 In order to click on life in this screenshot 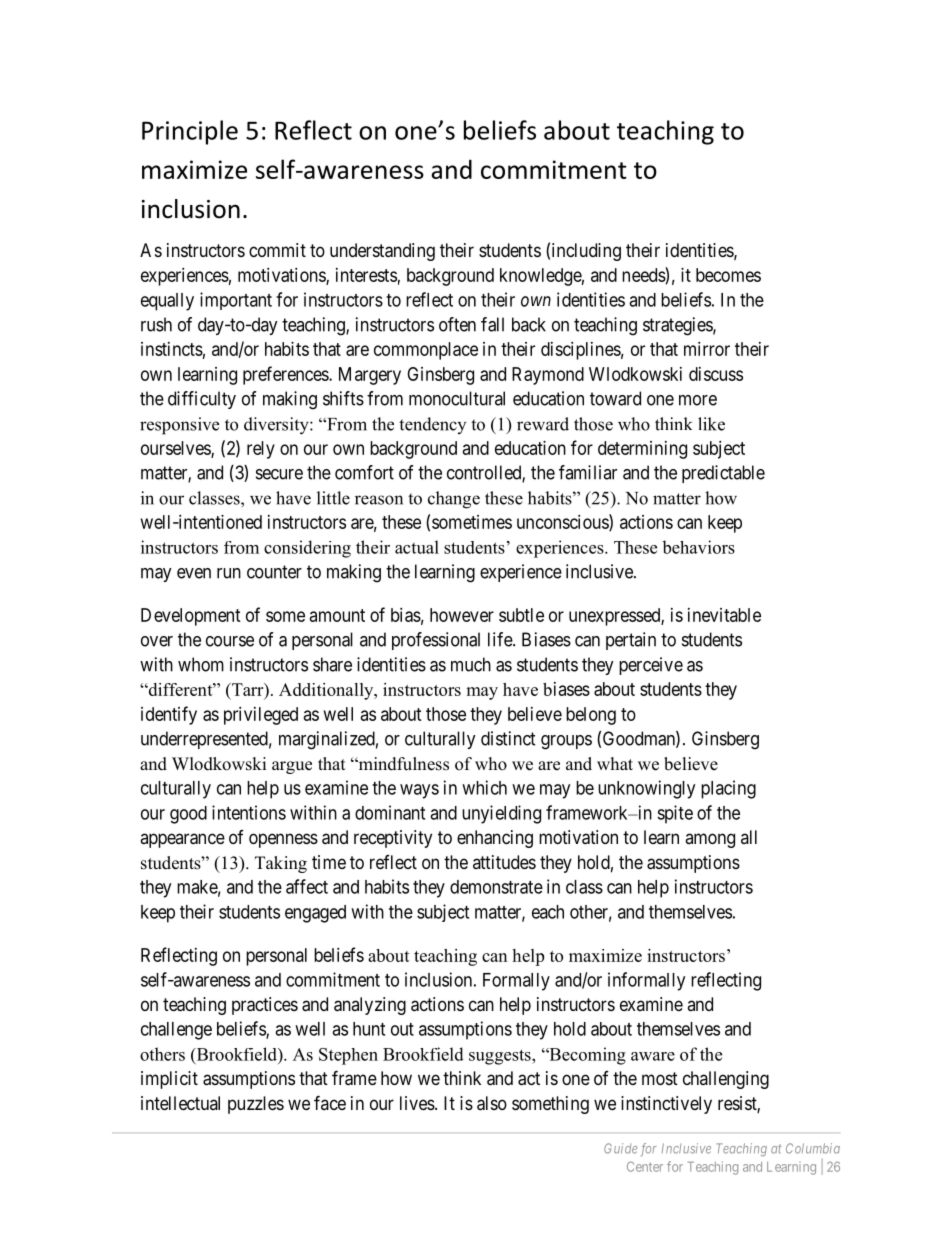, I will do `click(501, 639)`.
